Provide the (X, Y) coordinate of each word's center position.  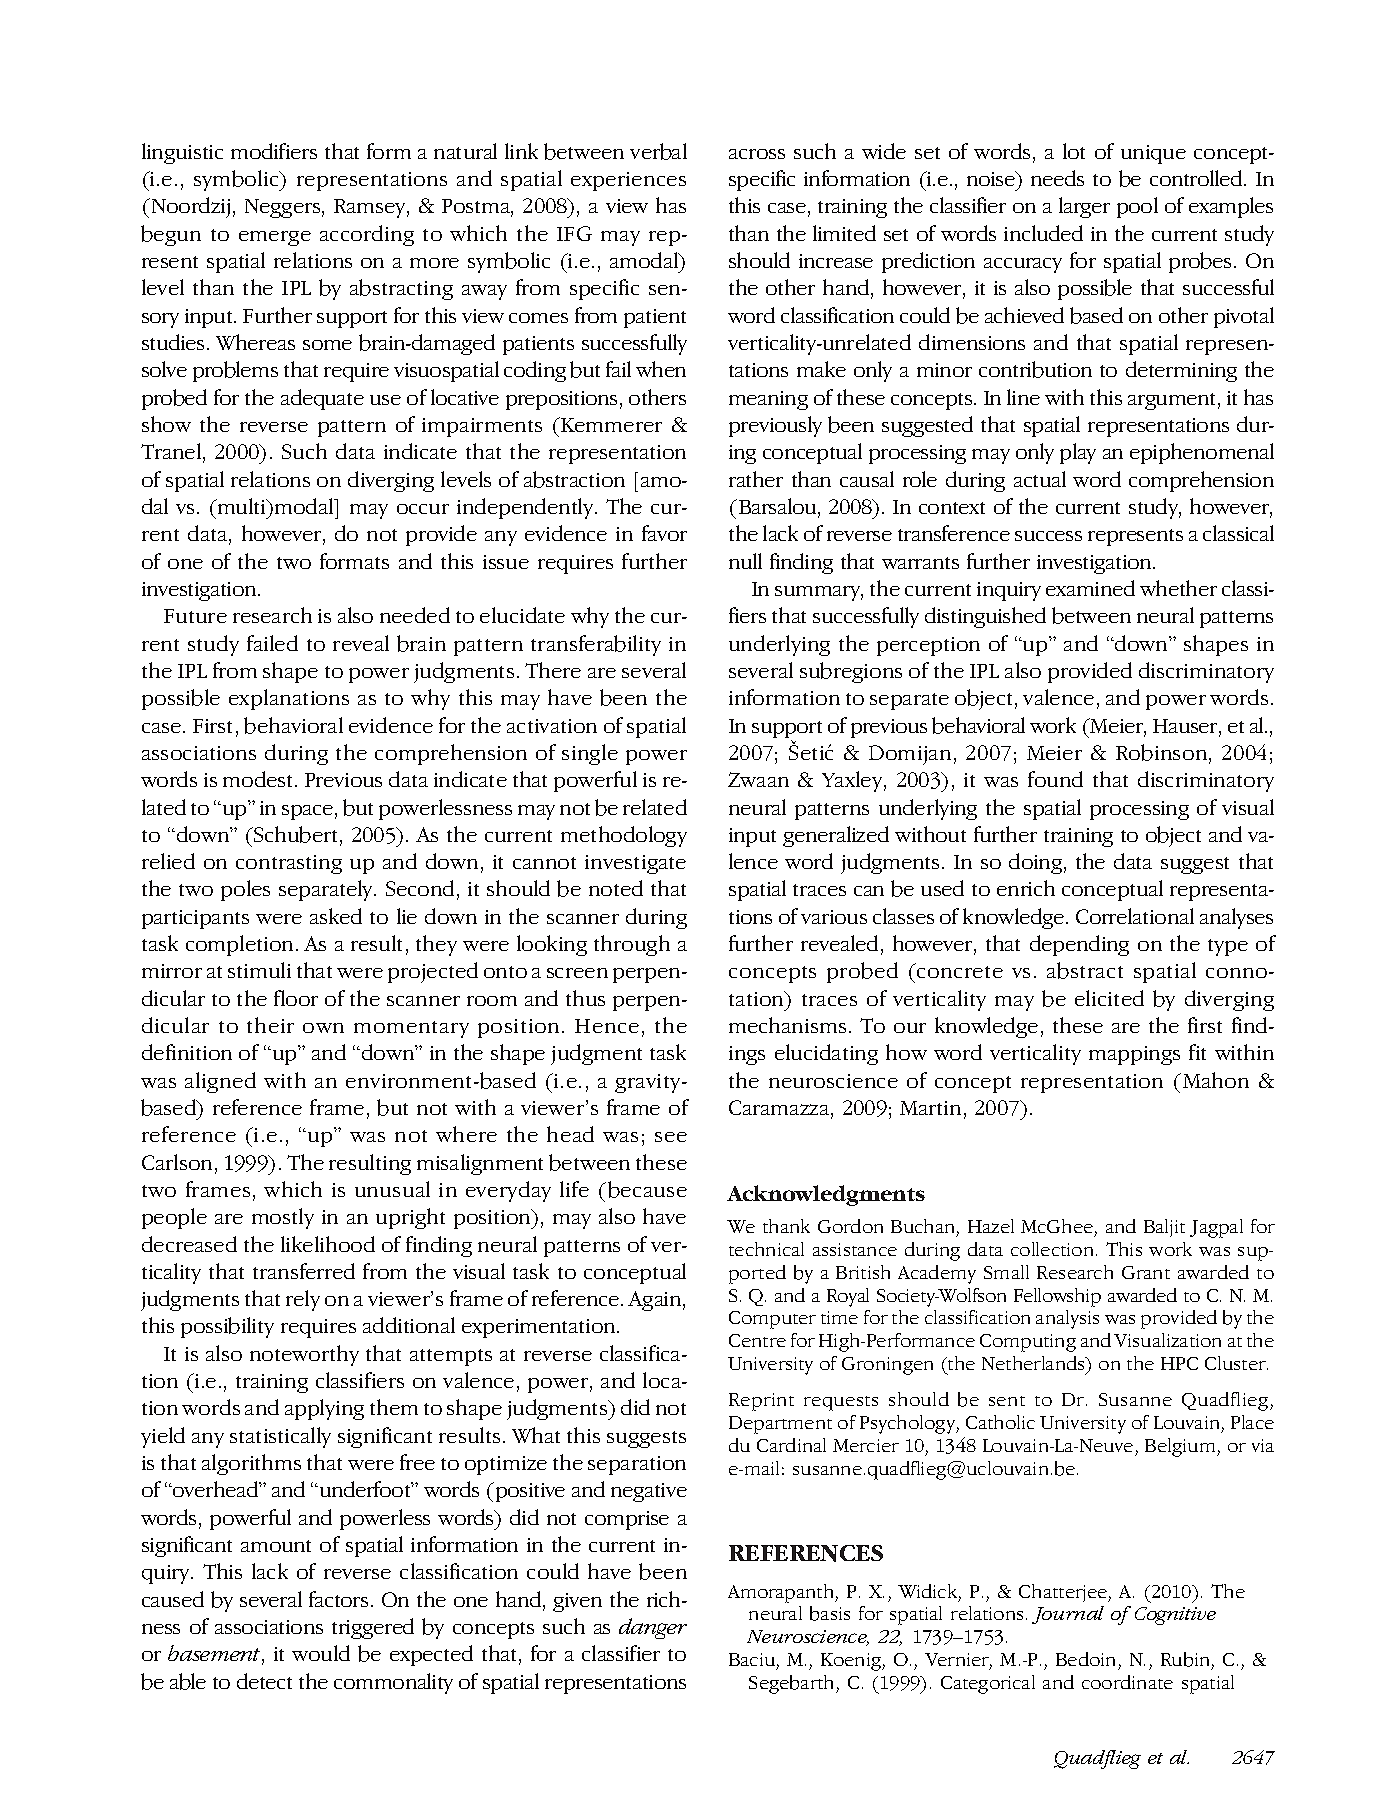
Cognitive (1175, 1616)
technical (766, 1249)
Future (195, 616)
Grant (1146, 1272)
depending (1079, 945)
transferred (304, 1271)
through (632, 945)
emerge (275, 238)
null (745, 561)
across (757, 154)
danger (653, 1628)
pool (1137, 207)
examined (1090, 588)
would (321, 1653)
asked (336, 916)
